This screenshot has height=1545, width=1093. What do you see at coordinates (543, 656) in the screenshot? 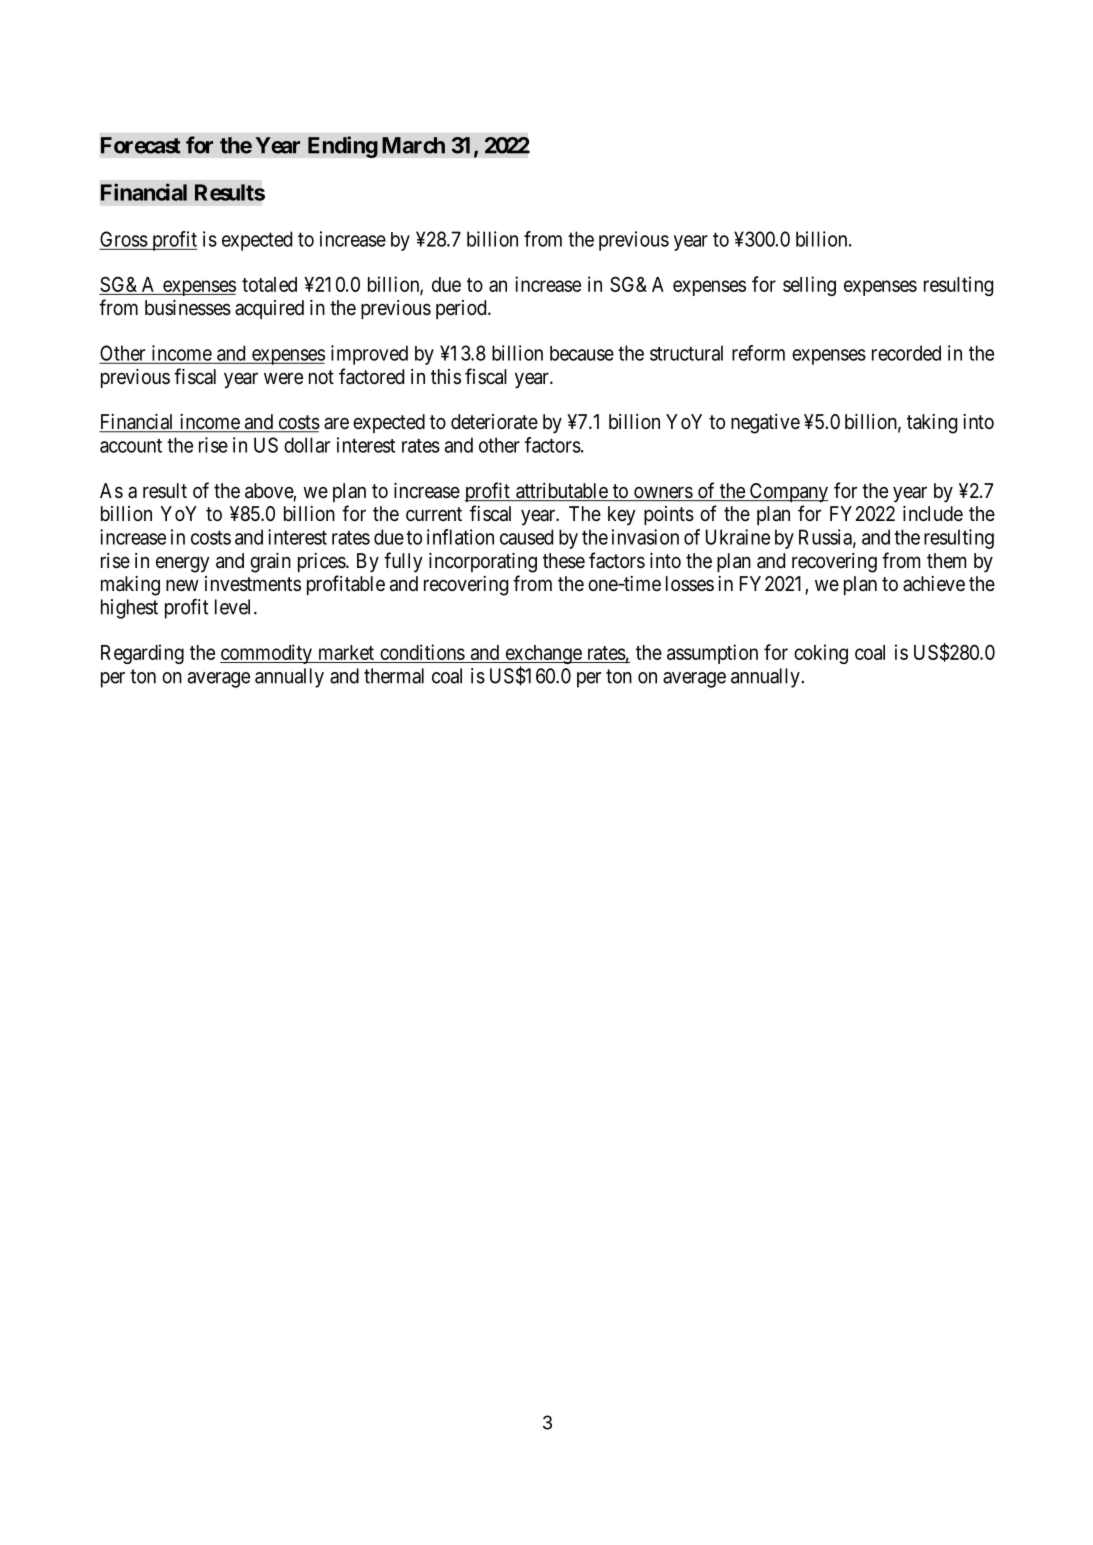
I see `exchange` at bounding box center [543, 656].
